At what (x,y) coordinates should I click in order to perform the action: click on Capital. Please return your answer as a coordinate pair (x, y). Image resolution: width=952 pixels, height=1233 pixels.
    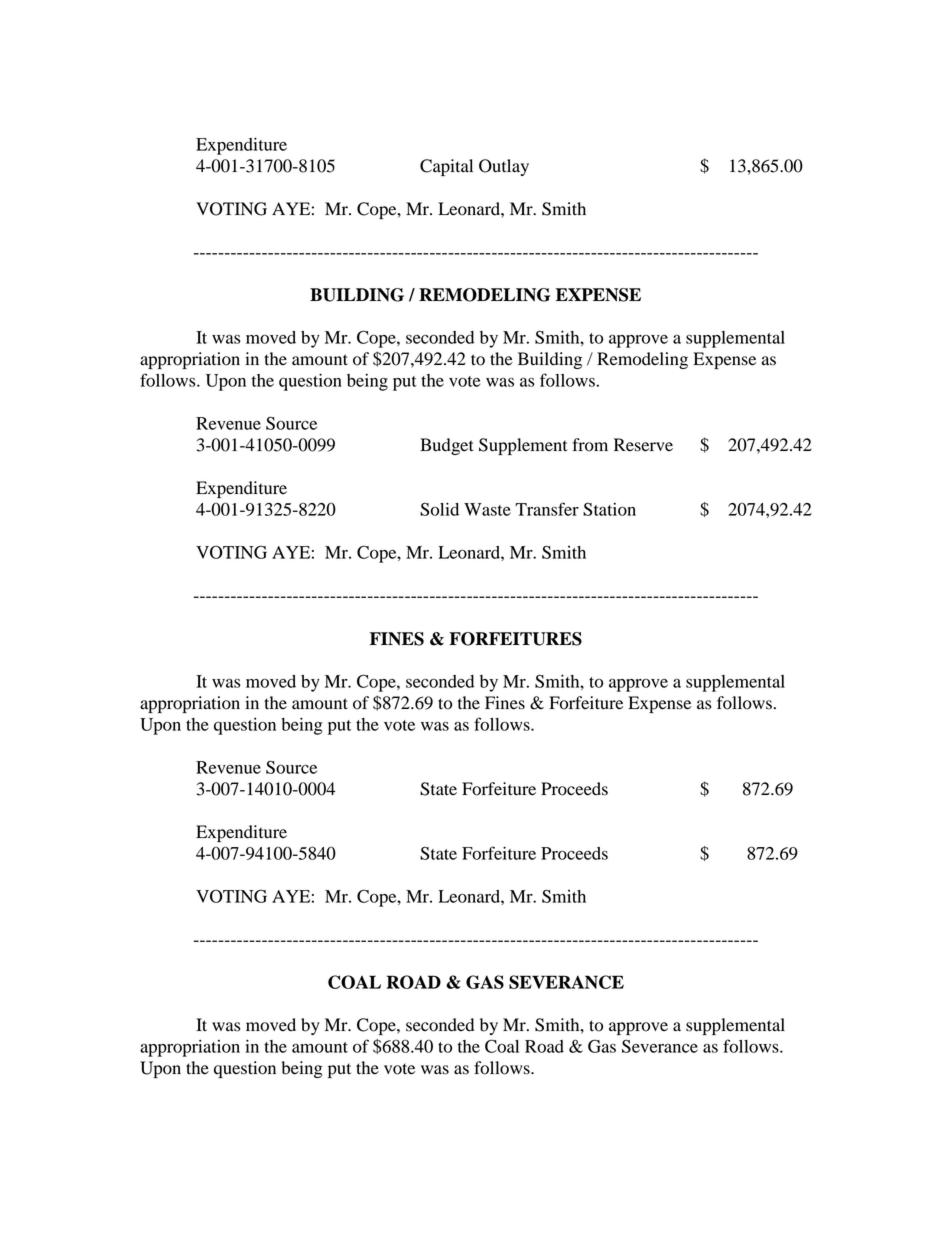
    Looking at the image, I should click on (446, 167).
